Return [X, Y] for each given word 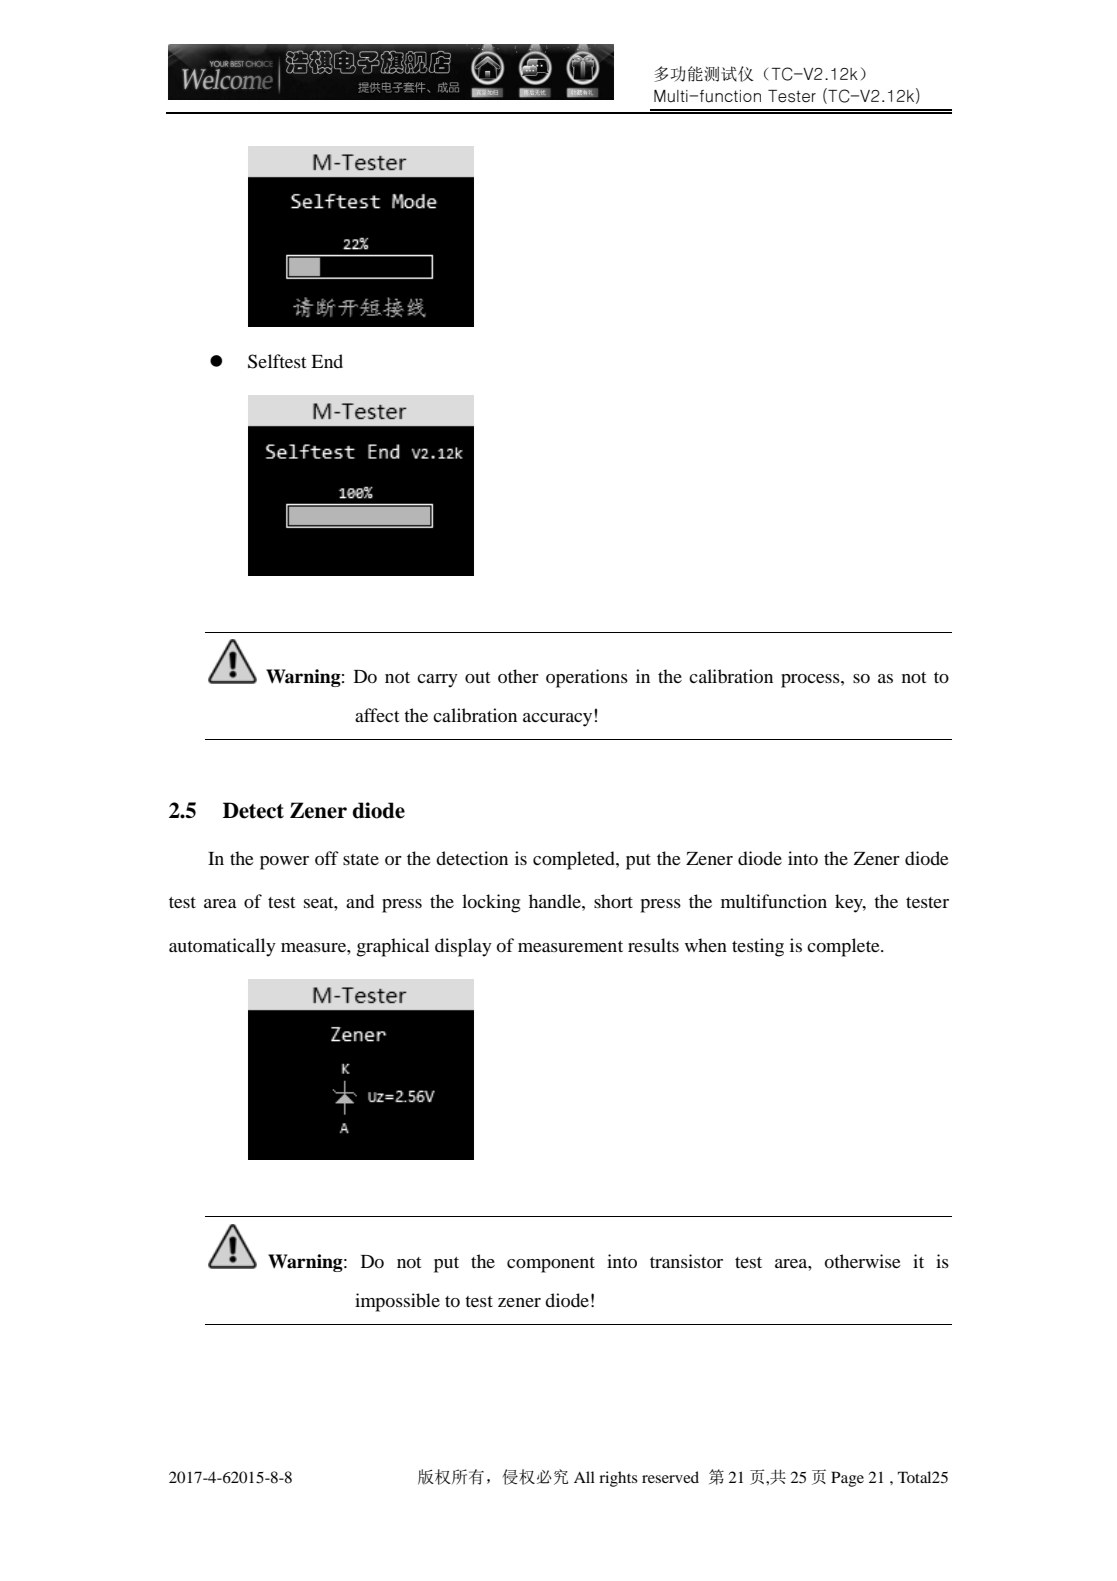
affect [377, 715]
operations [587, 678]
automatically [222, 947]
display [463, 947]
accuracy [557, 720]
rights [618, 1479]
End [327, 361]
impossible [397, 1302]
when [706, 945]
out [477, 677]
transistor [686, 1261]
